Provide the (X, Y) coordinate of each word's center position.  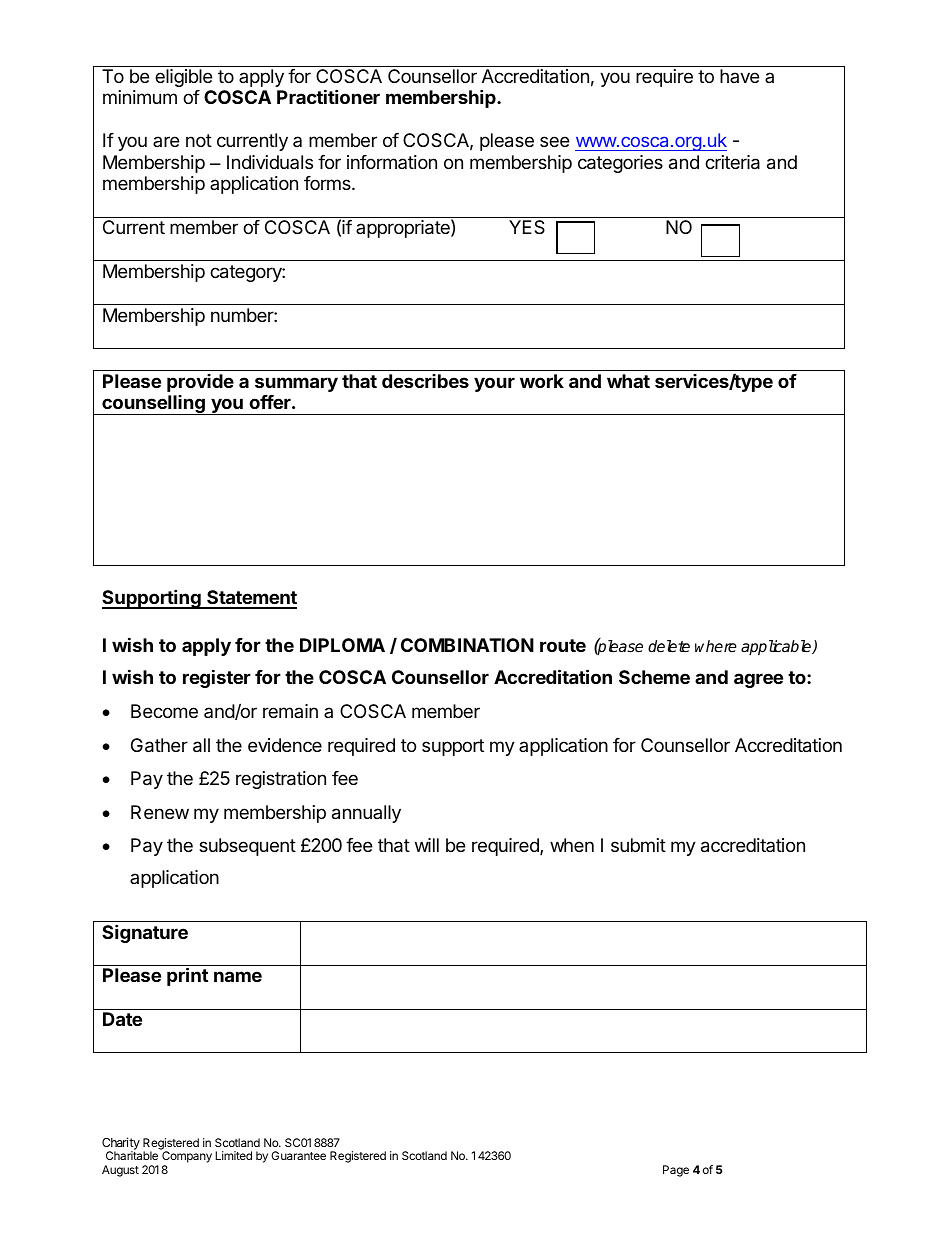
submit (638, 845)
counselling (153, 405)
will (427, 845)
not (199, 140)
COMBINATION (467, 645)
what (628, 381)
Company (187, 1158)
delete (669, 646)
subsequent (247, 847)
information (392, 162)
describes (425, 381)
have (739, 76)
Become (164, 711)
